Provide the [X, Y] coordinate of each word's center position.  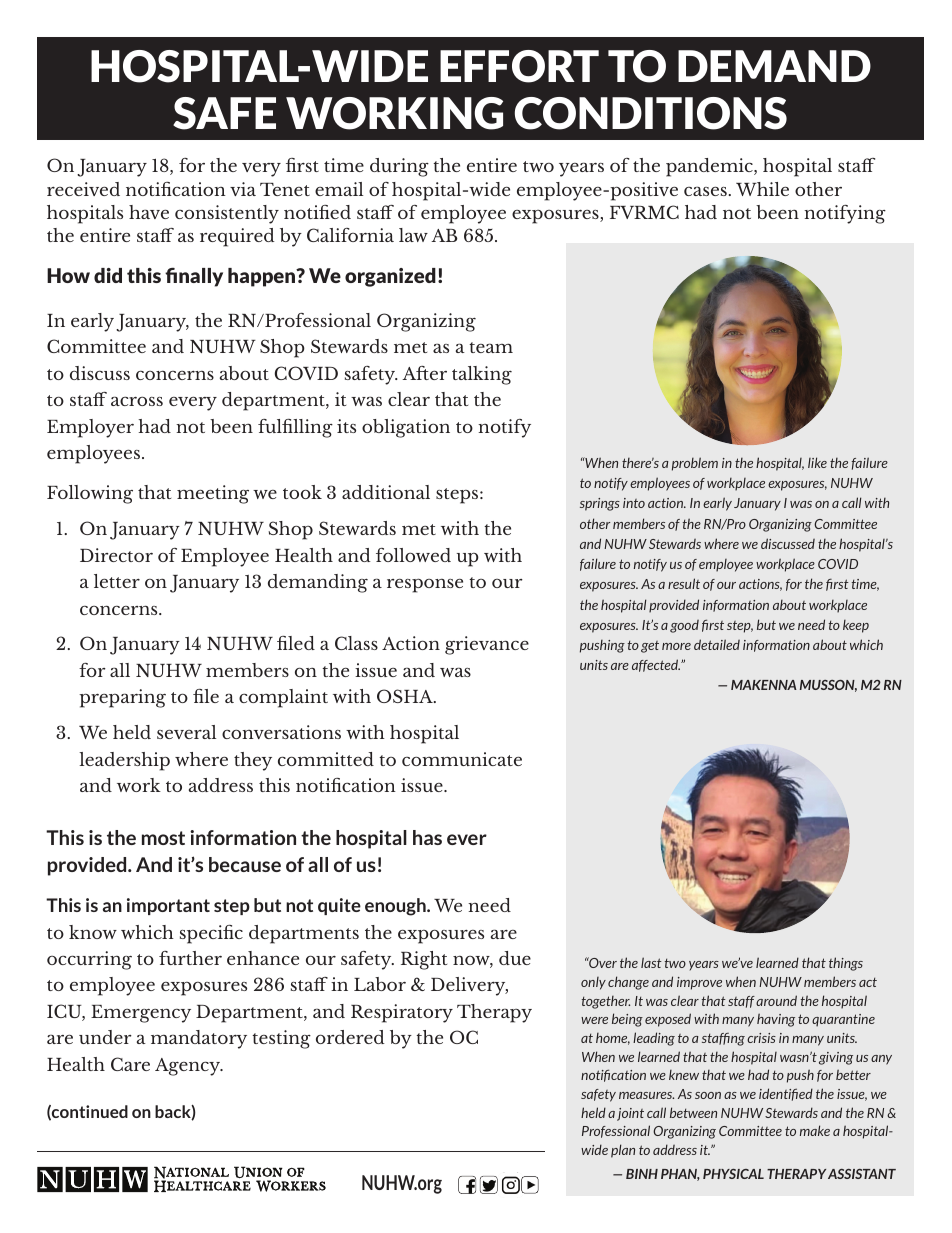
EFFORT [519, 66]
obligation [406, 428]
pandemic [710, 167]
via [243, 189]
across [137, 401]
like [817, 462]
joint [630, 1114]
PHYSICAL [733, 1174]
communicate [462, 759]
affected [656, 665]
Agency [189, 1067]
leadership [124, 761]
